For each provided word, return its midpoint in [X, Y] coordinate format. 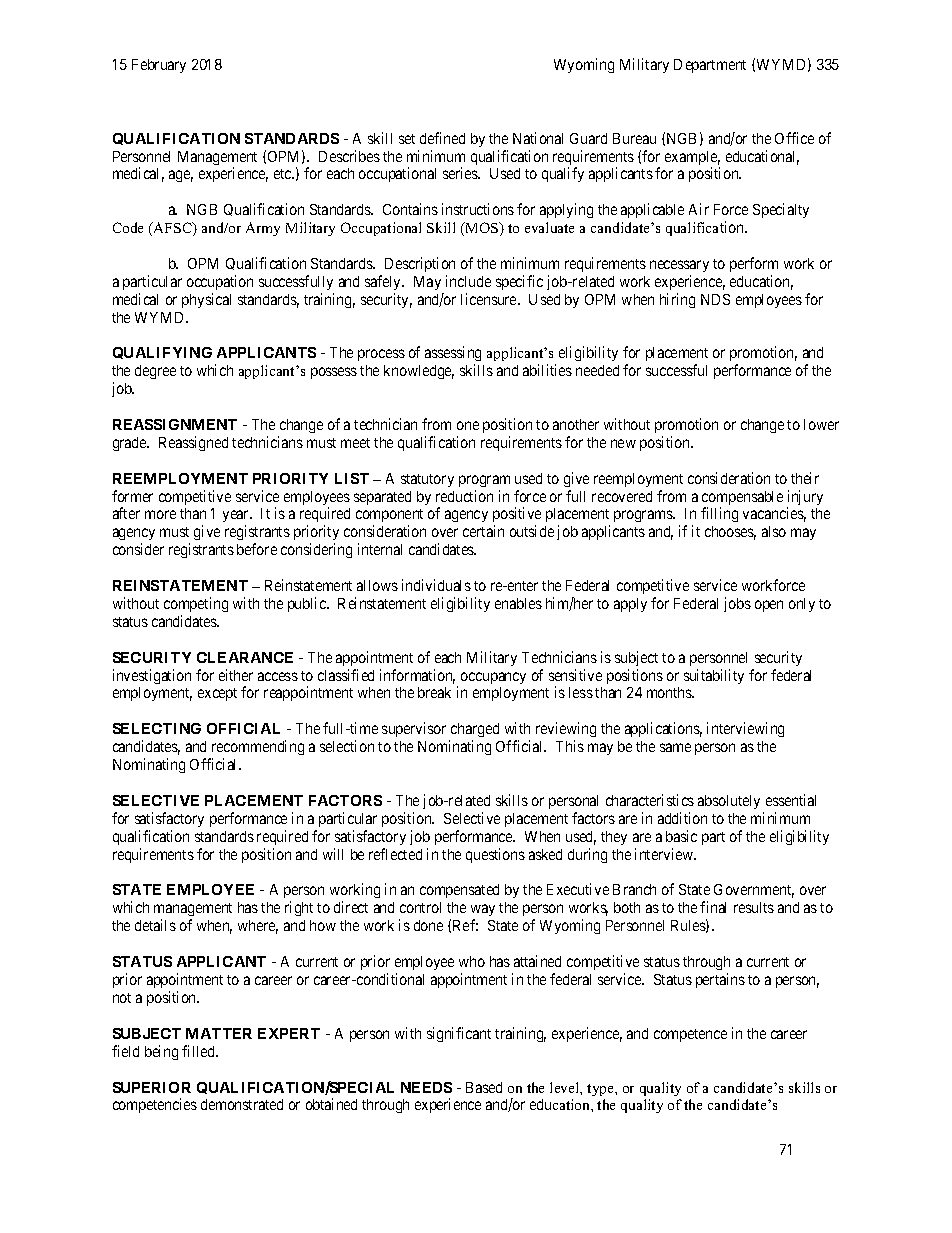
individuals [436, 585]
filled [200, 1051]
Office [794, 138]
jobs [737, 604]
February [159, 66]
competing [196, 604]
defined [442, 138]
